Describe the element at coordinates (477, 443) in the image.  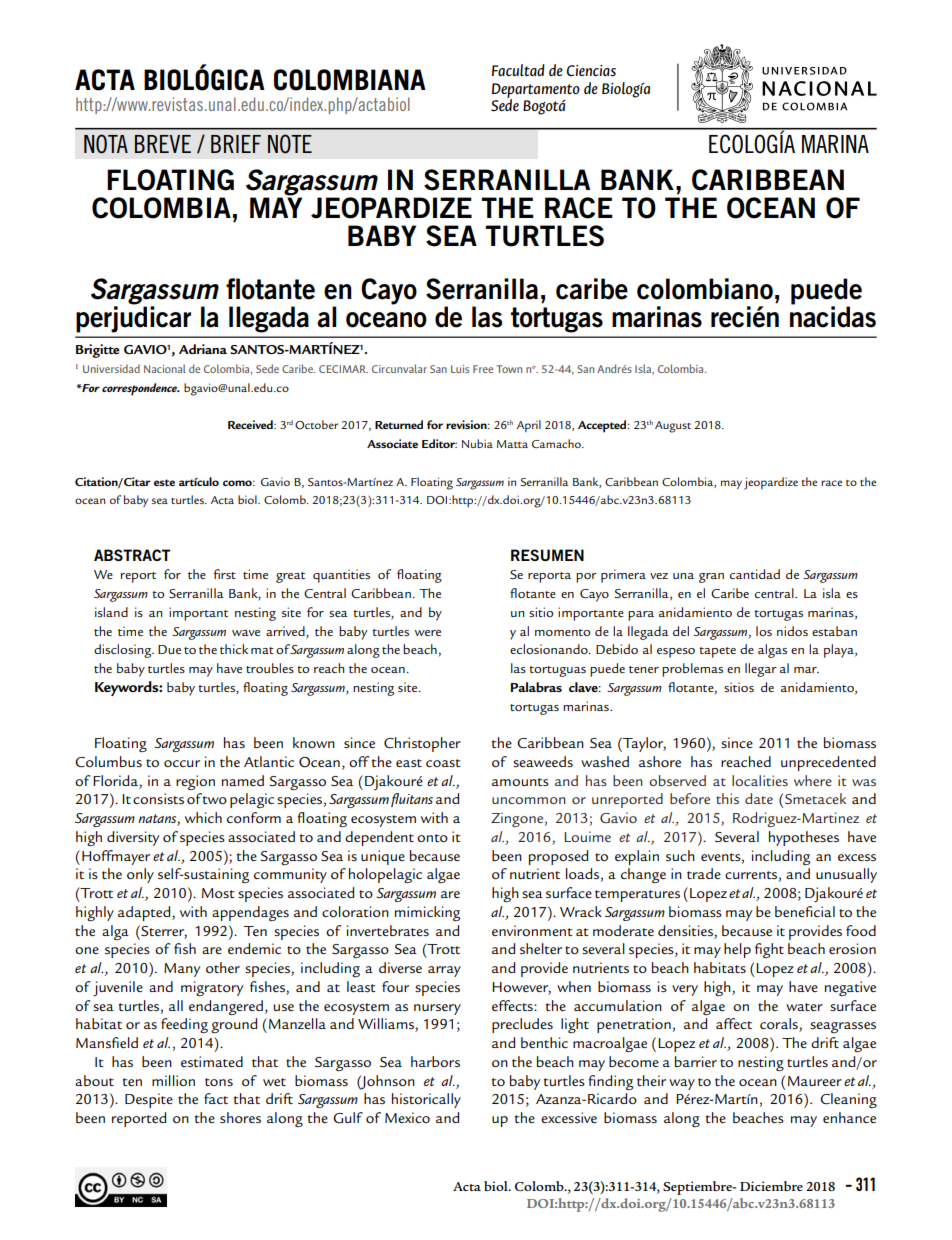
I see `Nubia` at that location.
